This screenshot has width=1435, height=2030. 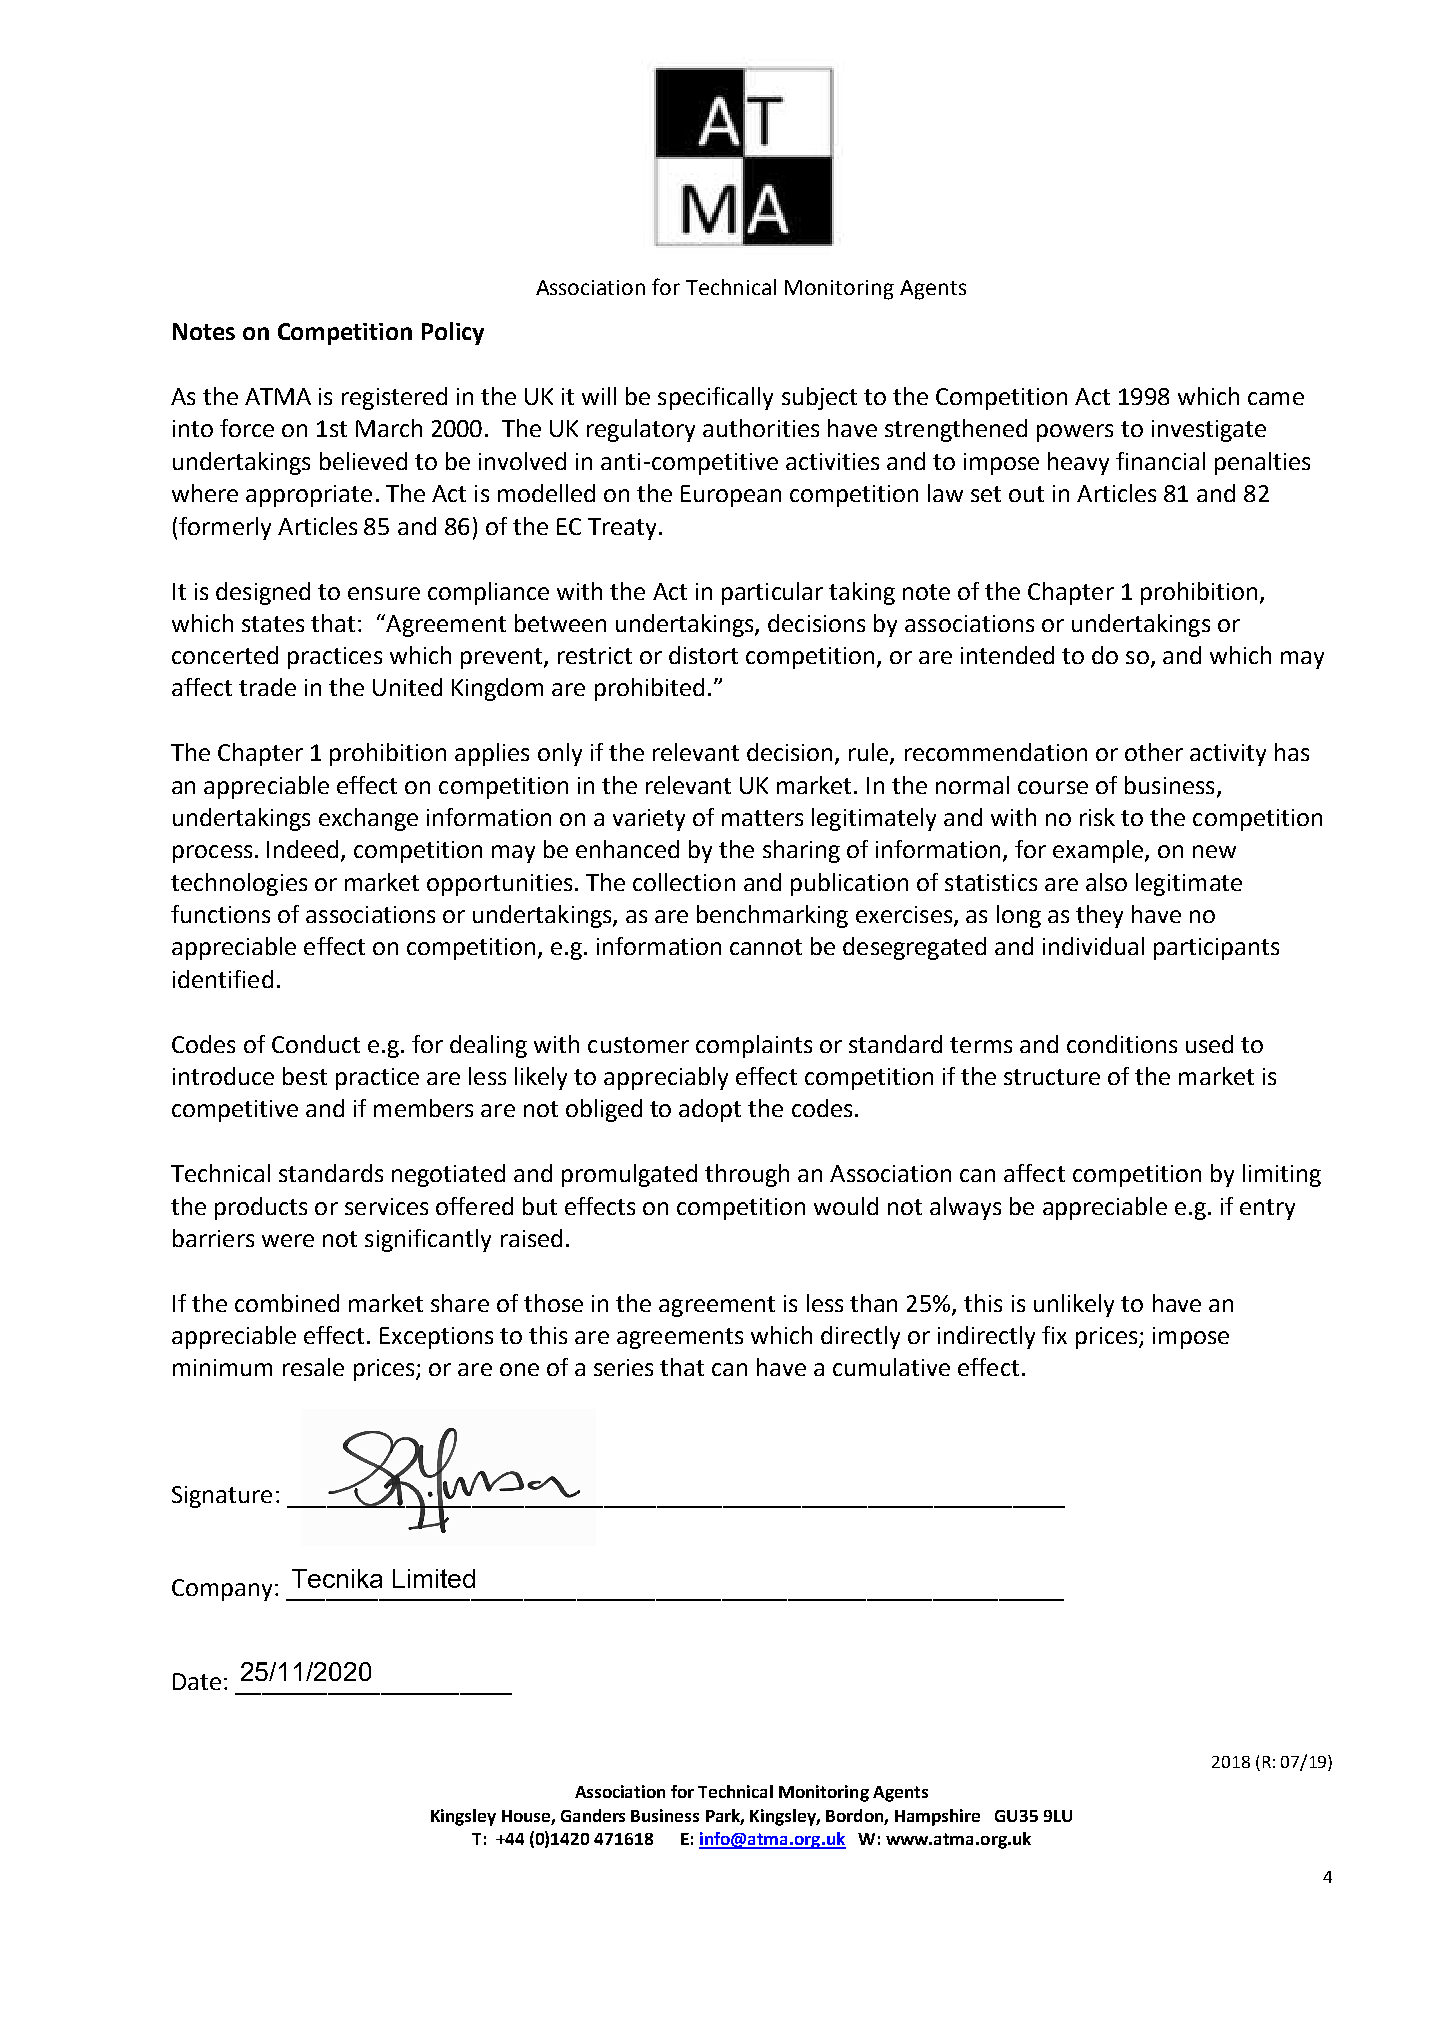 What do you see at coordinates (313, 1367) in the screenshot?
I see `resale` at bounding box center [313, 1367].
